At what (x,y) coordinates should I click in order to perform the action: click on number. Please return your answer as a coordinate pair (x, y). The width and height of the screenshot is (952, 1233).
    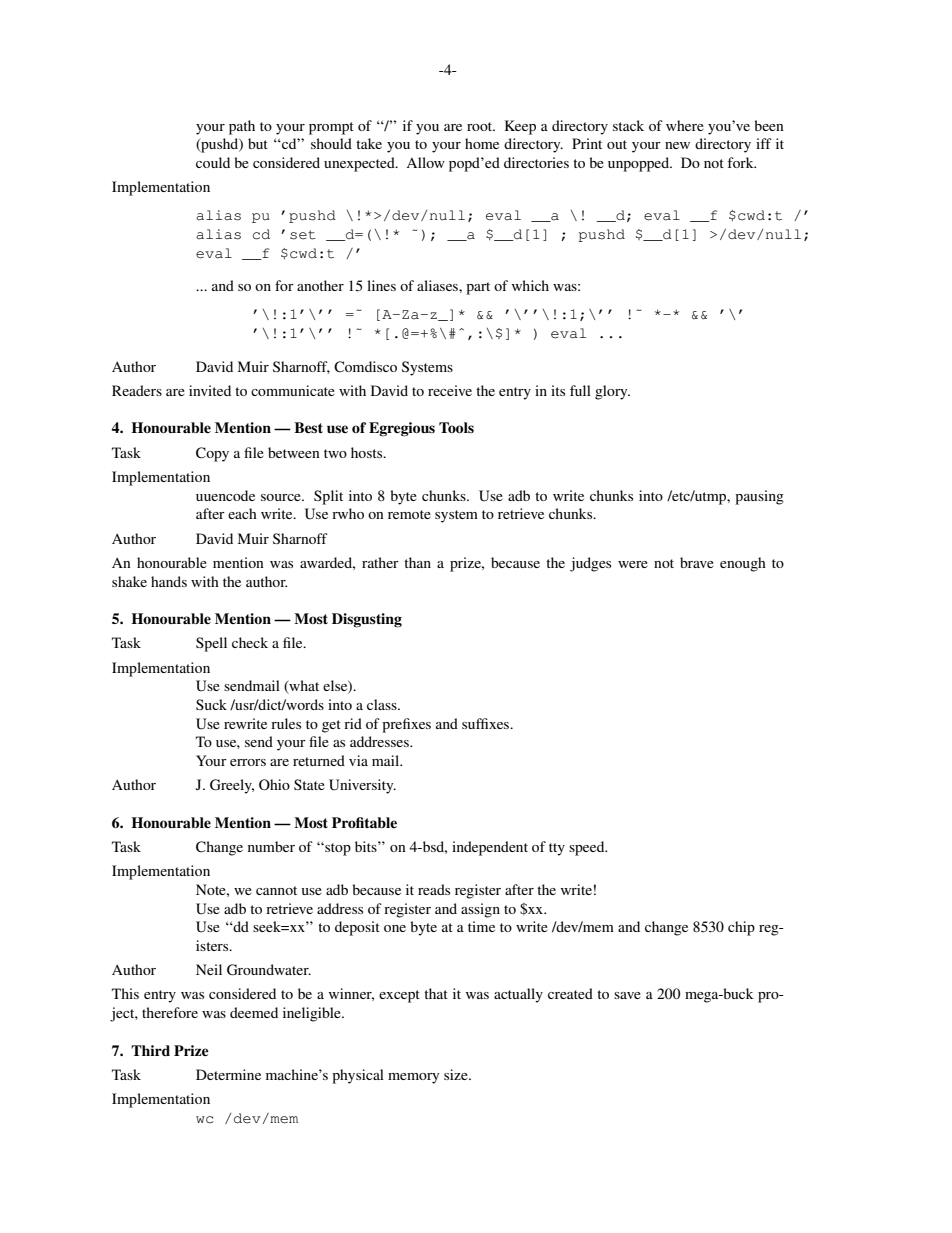
    Looking at the image, I should click on (271, 846).
